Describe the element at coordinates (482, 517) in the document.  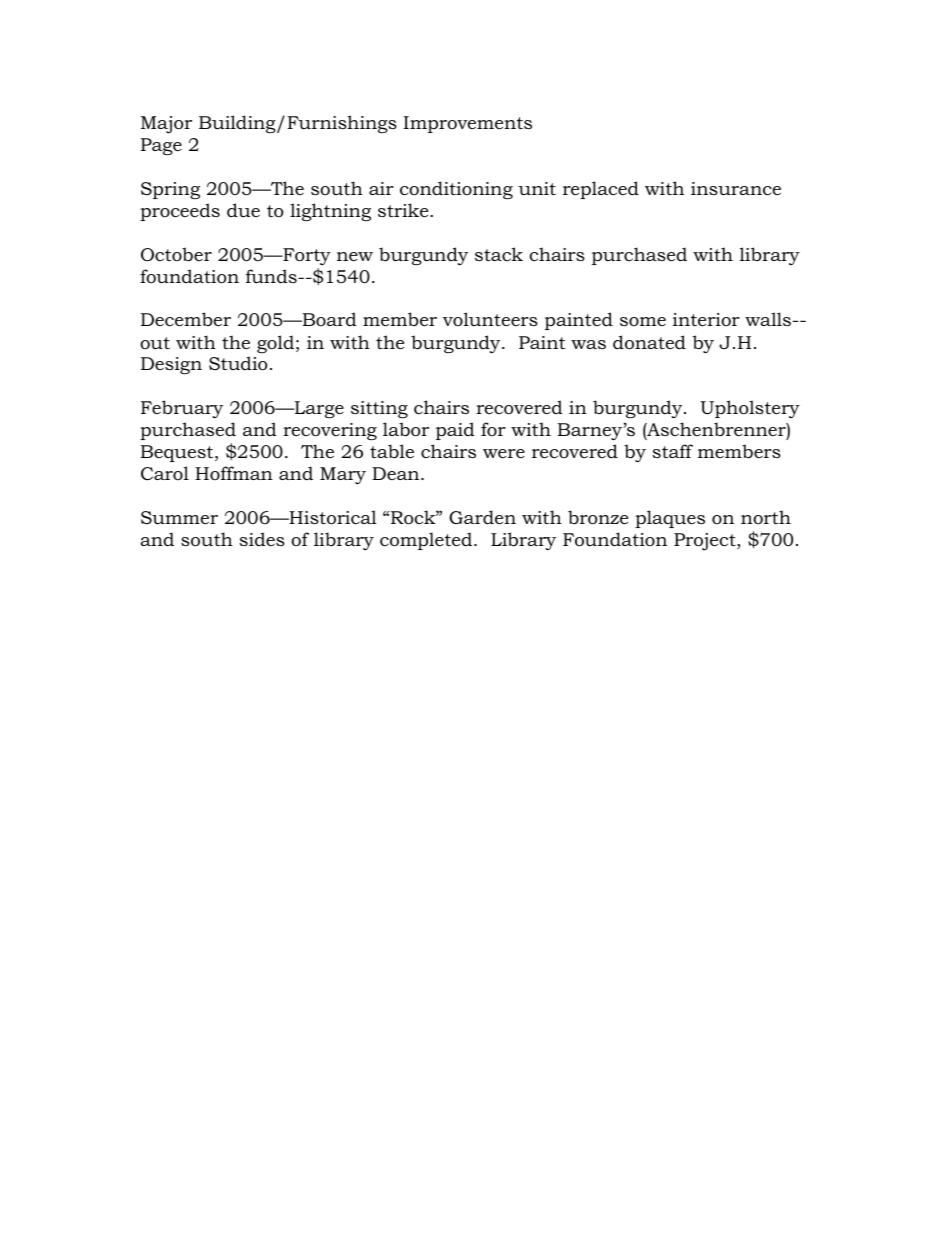
I see `Garden` at that location.
